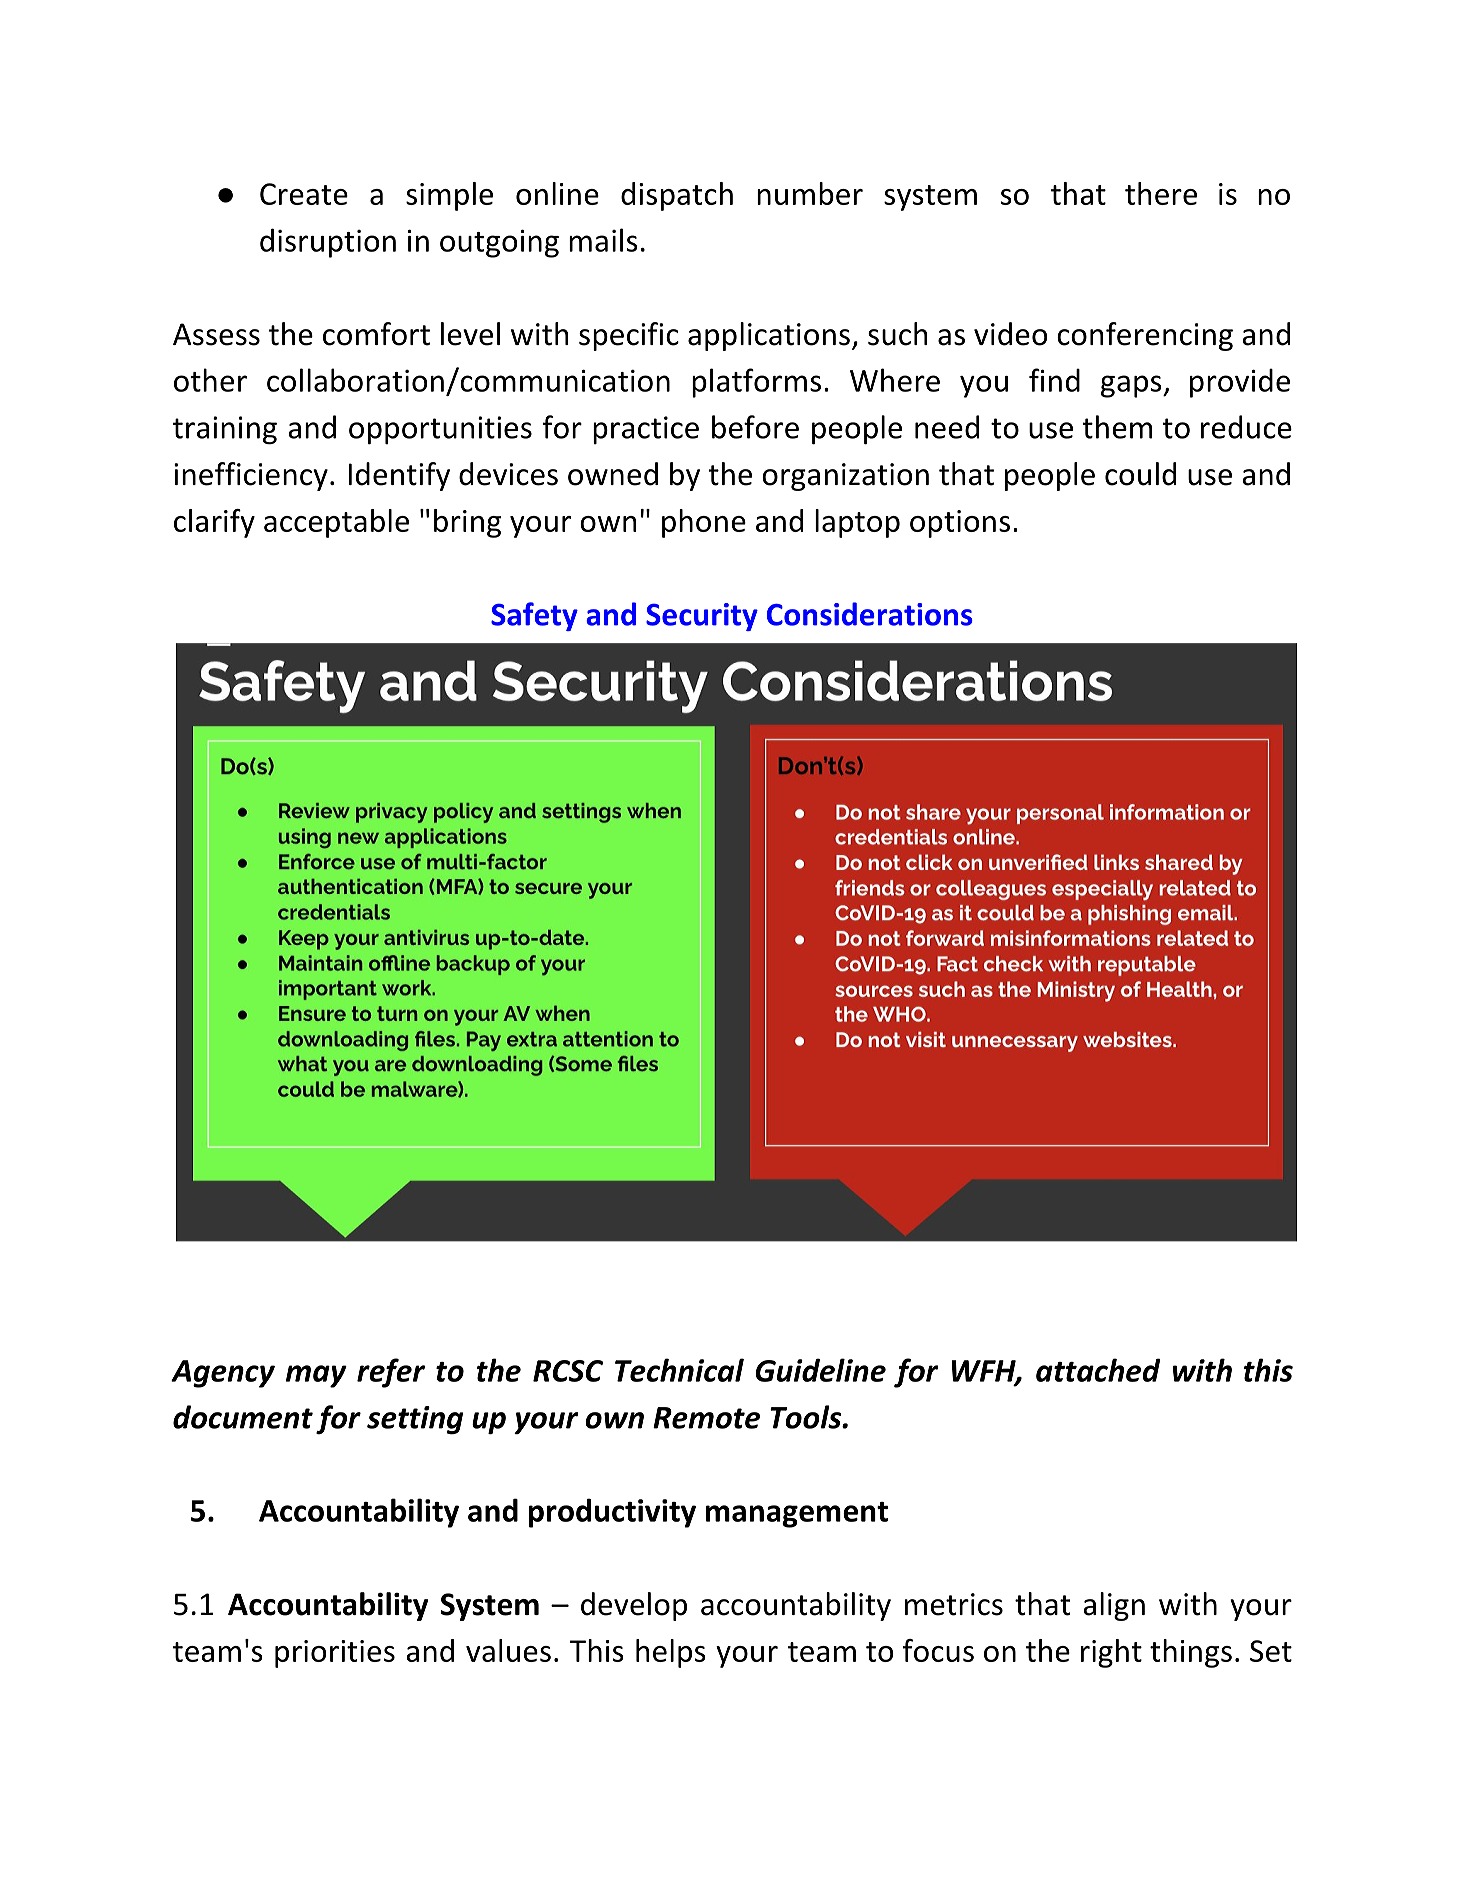 The height and width of the image is (1897, 1466). What do you see at coordinates (1114, 1606) in the image?
I see `align` at bounding box center [1114, 1606].
